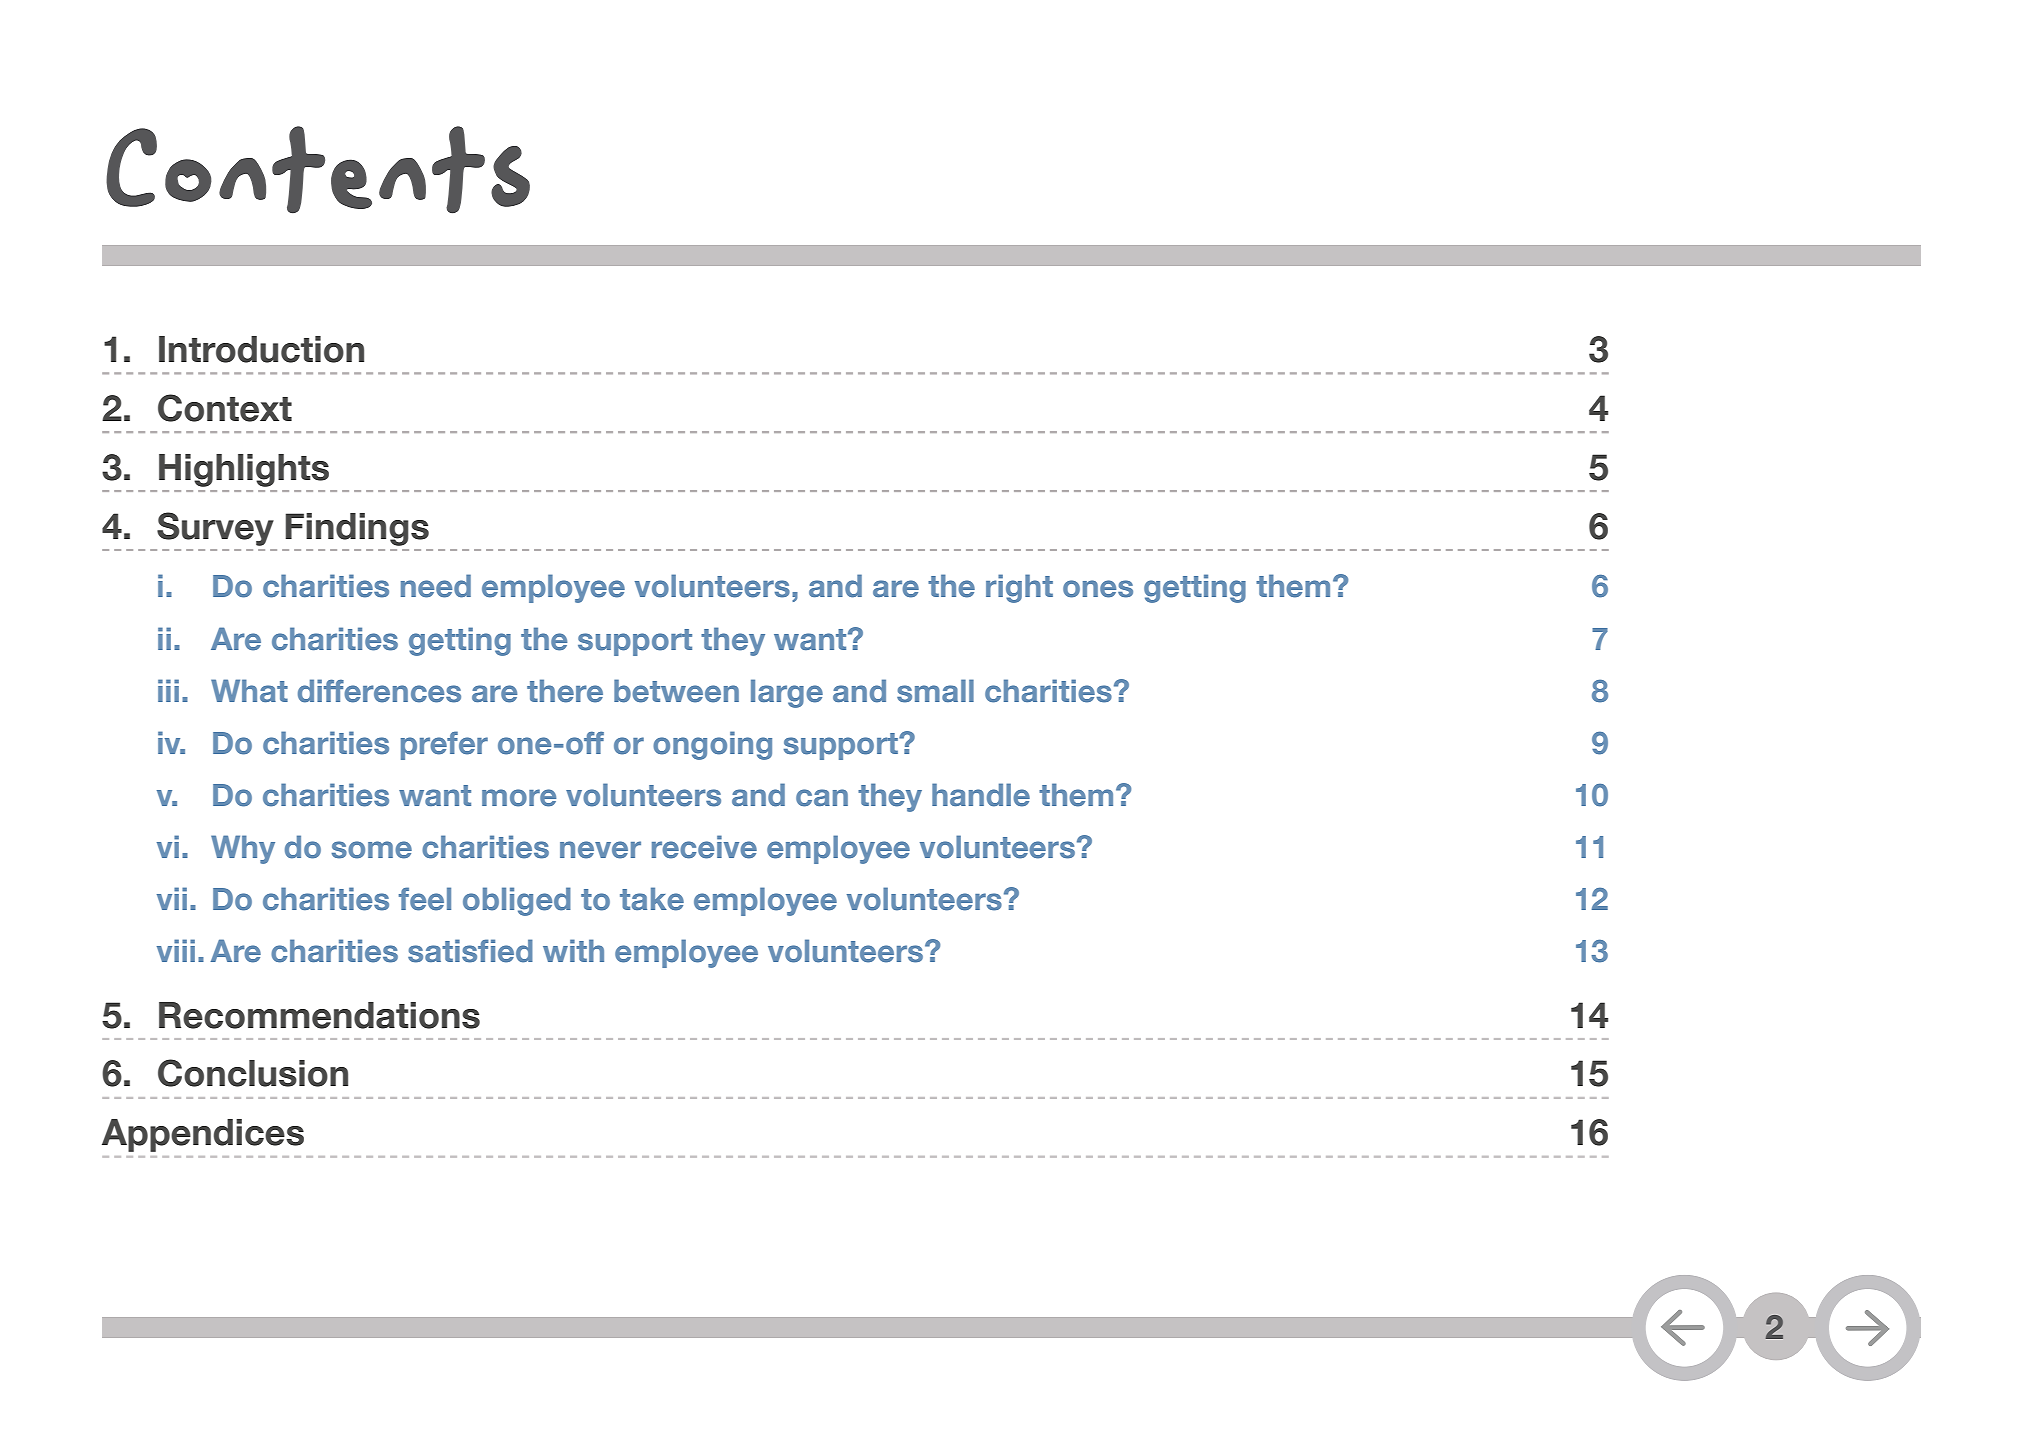  What do you see at coordinates (1019, 588) in the document?
I see `right` at bounding box center [1019, 588].
